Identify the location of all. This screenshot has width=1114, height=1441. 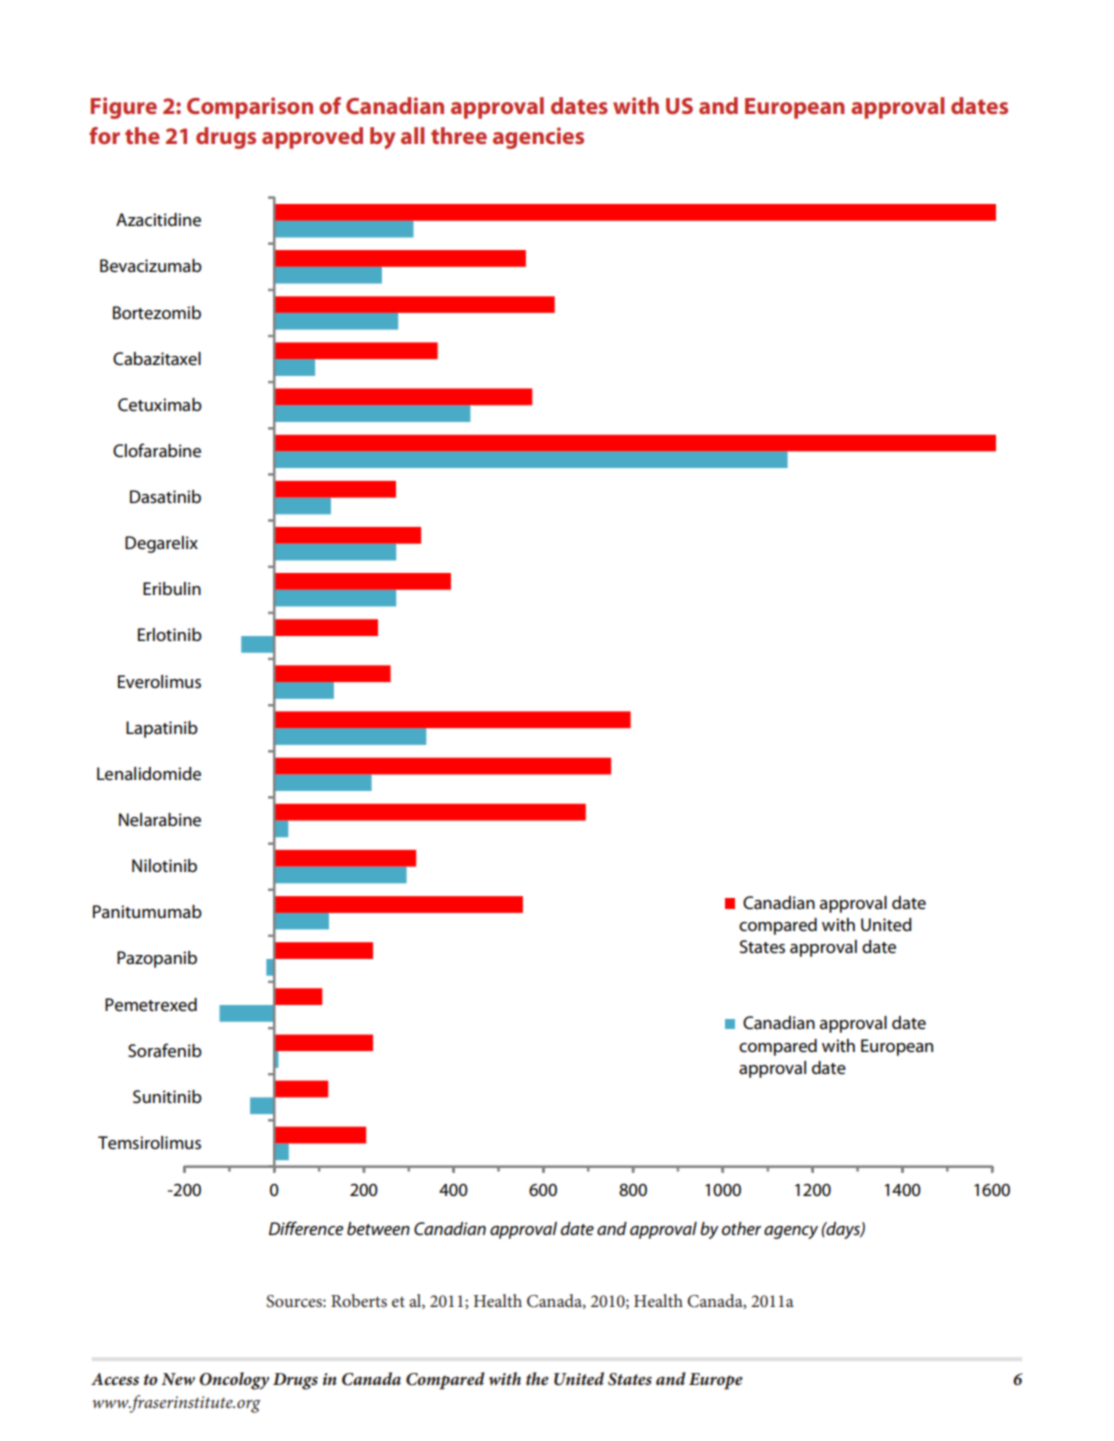
(412, 135).
